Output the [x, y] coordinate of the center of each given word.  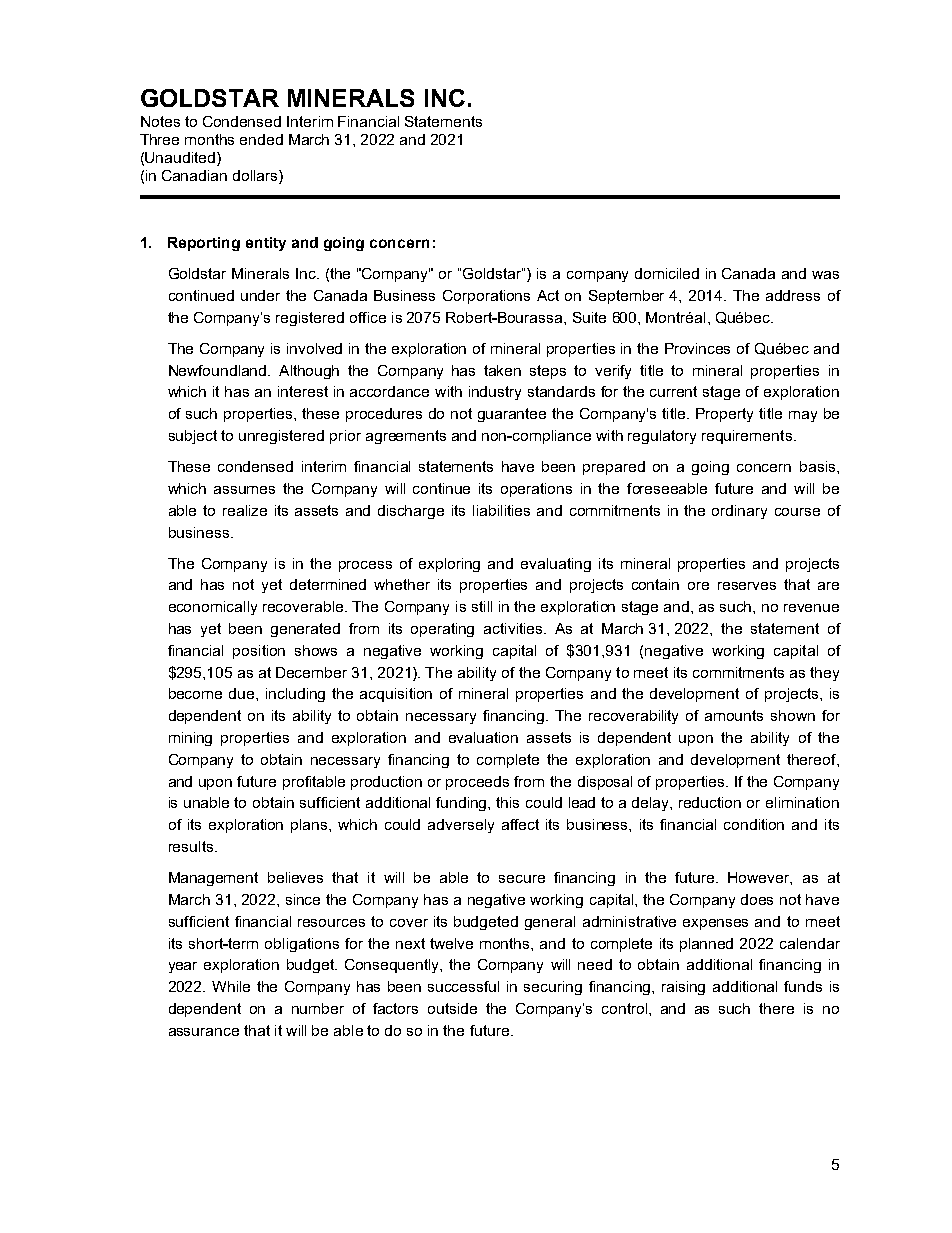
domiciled [667, 273]
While [231, 986]
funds [803, 986]
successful [463, 986]
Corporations [486, 297]
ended [261, 139]
